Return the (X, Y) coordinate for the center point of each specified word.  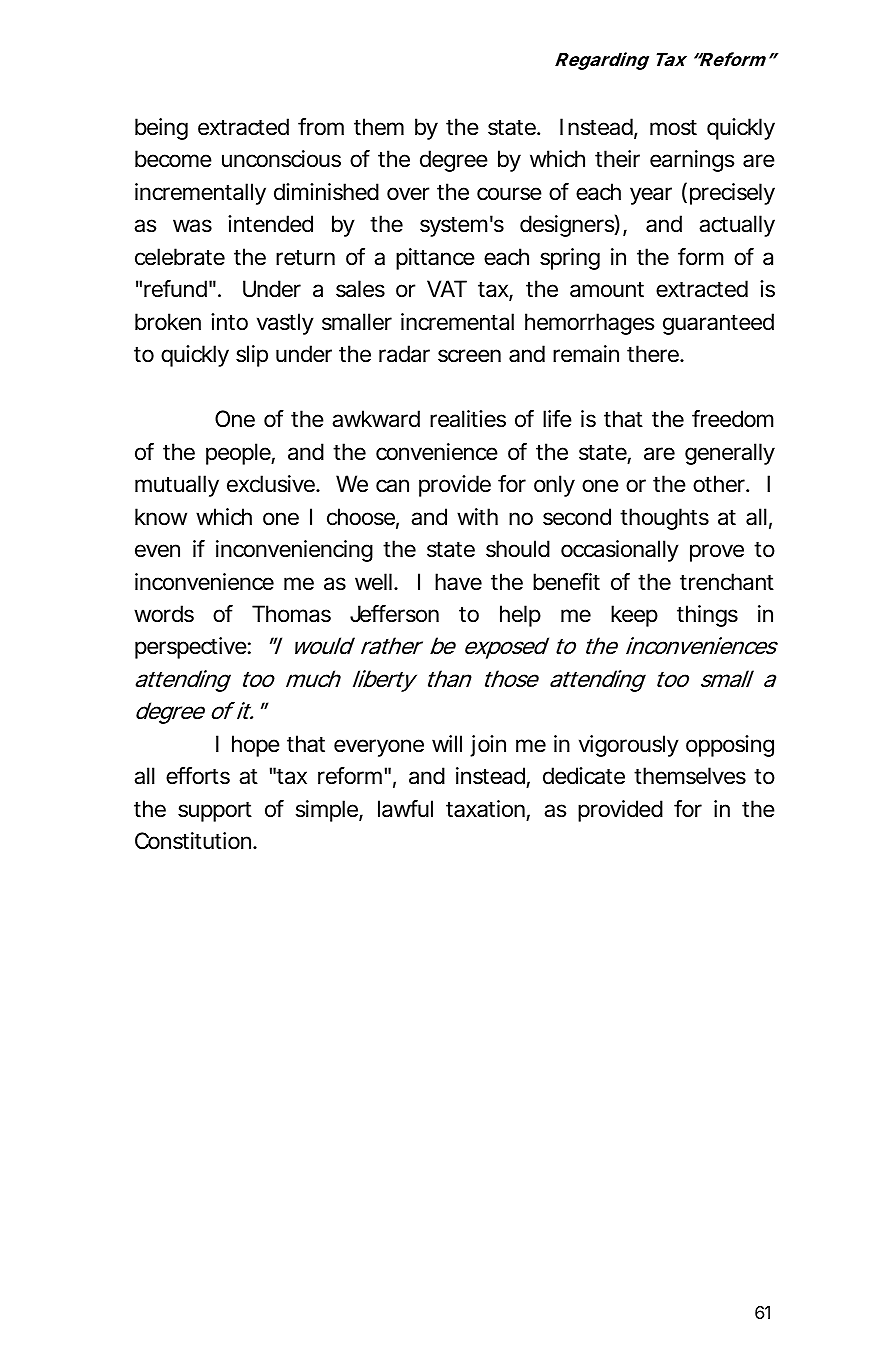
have (458, 582)
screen (469, 356)
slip (252, 356)
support (215, 812)
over (408, 194)
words (164, 614)
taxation (485, 809)
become (173, 159)
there (653, 354)
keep (634, 616)
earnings (692, 161)
